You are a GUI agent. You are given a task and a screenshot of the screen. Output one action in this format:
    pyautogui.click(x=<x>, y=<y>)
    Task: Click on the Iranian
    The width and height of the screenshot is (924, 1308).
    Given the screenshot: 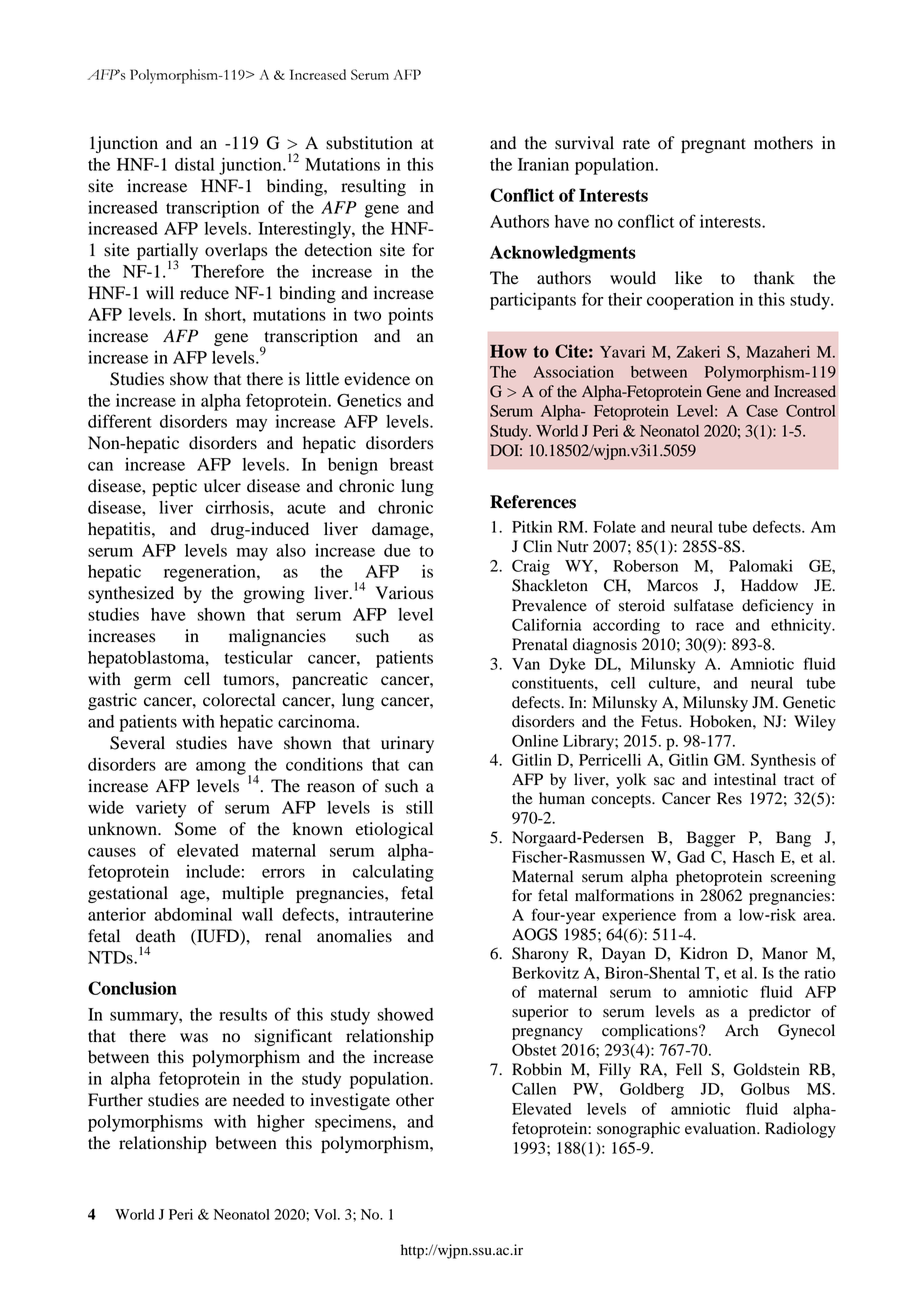 What is the action you would take?
    pyautogui.click(x=543, y=164)
